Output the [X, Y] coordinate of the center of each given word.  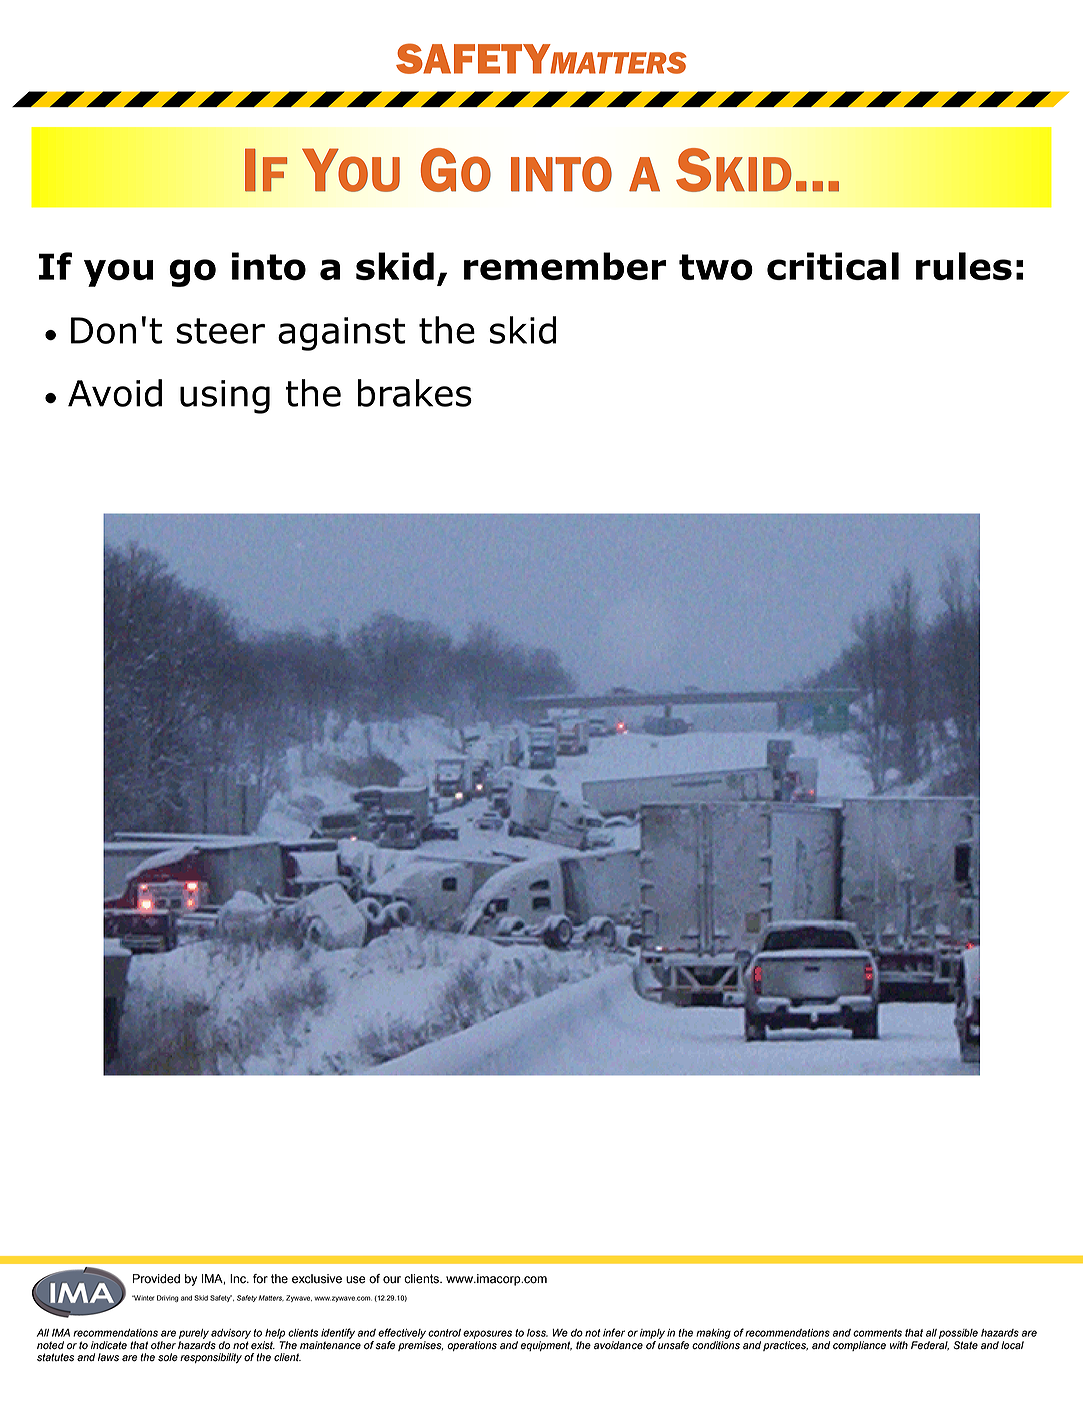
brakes [415, 393]
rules [964, 266]
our [392, 1280]
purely [194, 1334]
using [225, 397]
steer [220, 331]
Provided [156, 1279]
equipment [546, 1346]
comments [877, 1333]
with [899, 1345]
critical [833, 266]
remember [565, 266]
